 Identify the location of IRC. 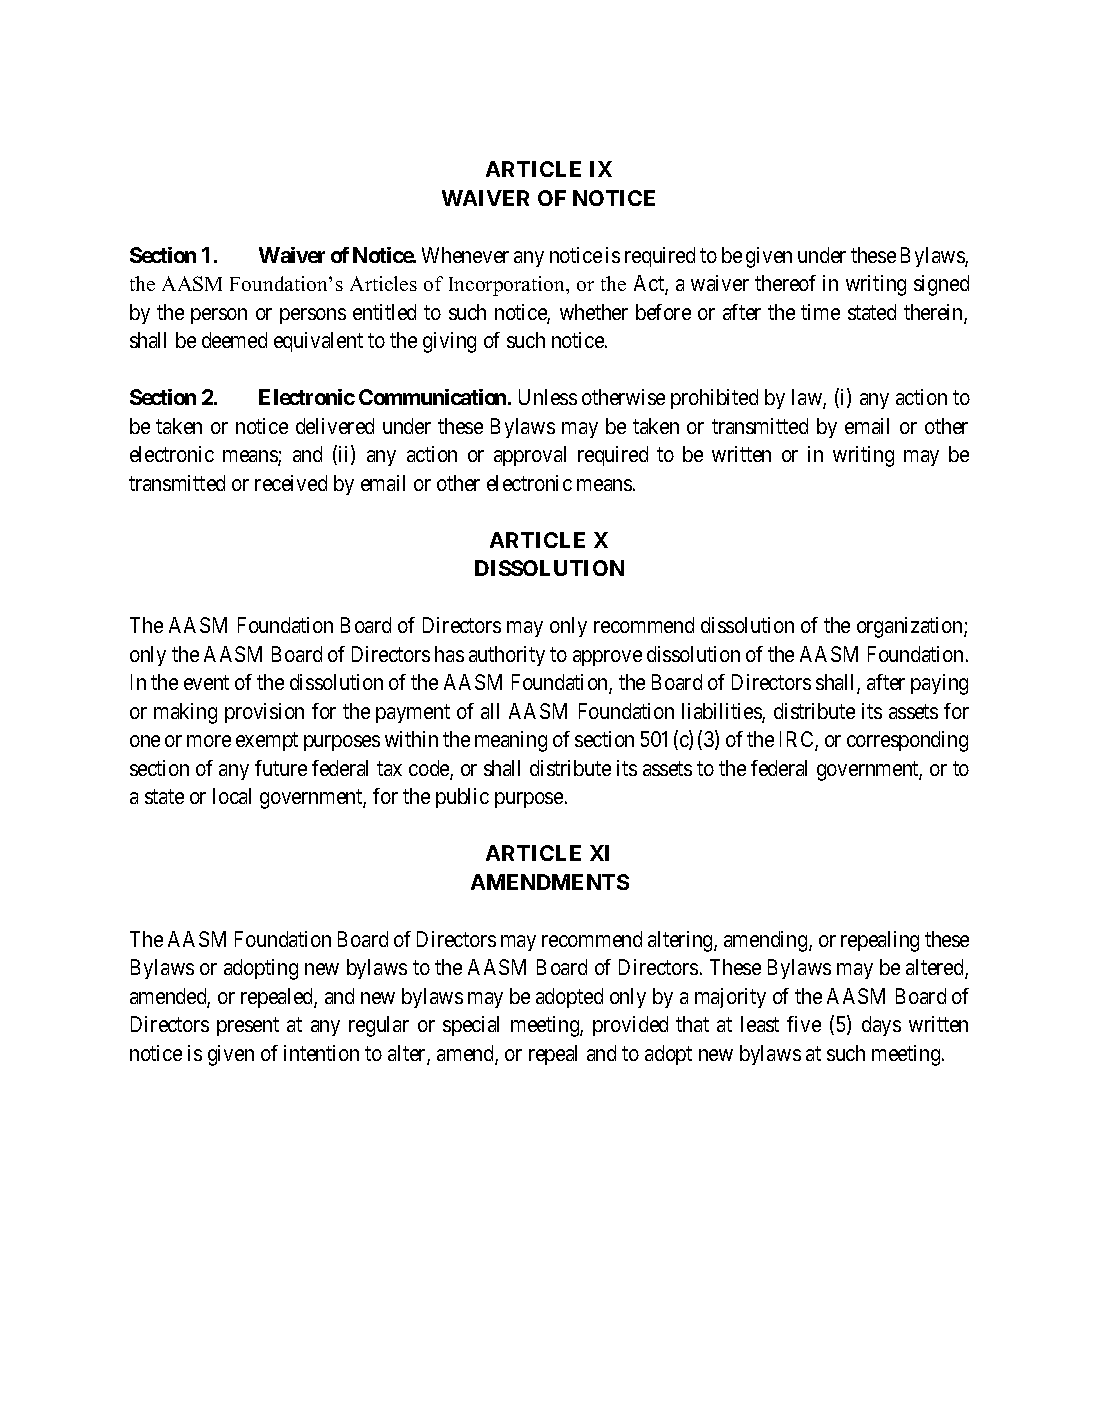
(798, 740).
